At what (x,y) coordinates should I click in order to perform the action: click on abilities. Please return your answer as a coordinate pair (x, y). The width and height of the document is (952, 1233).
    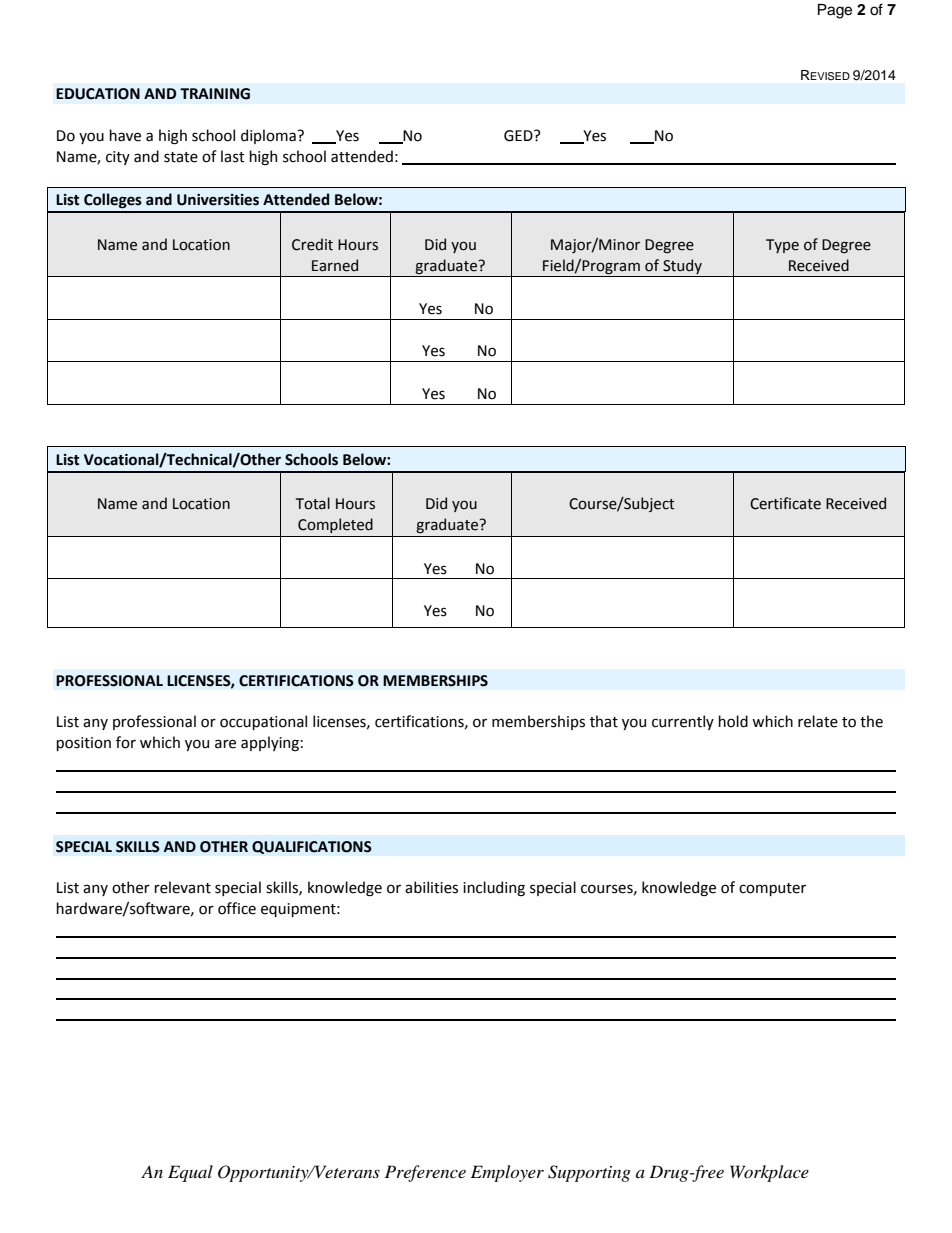
    Looking at the image, I should click on (431, 887).
